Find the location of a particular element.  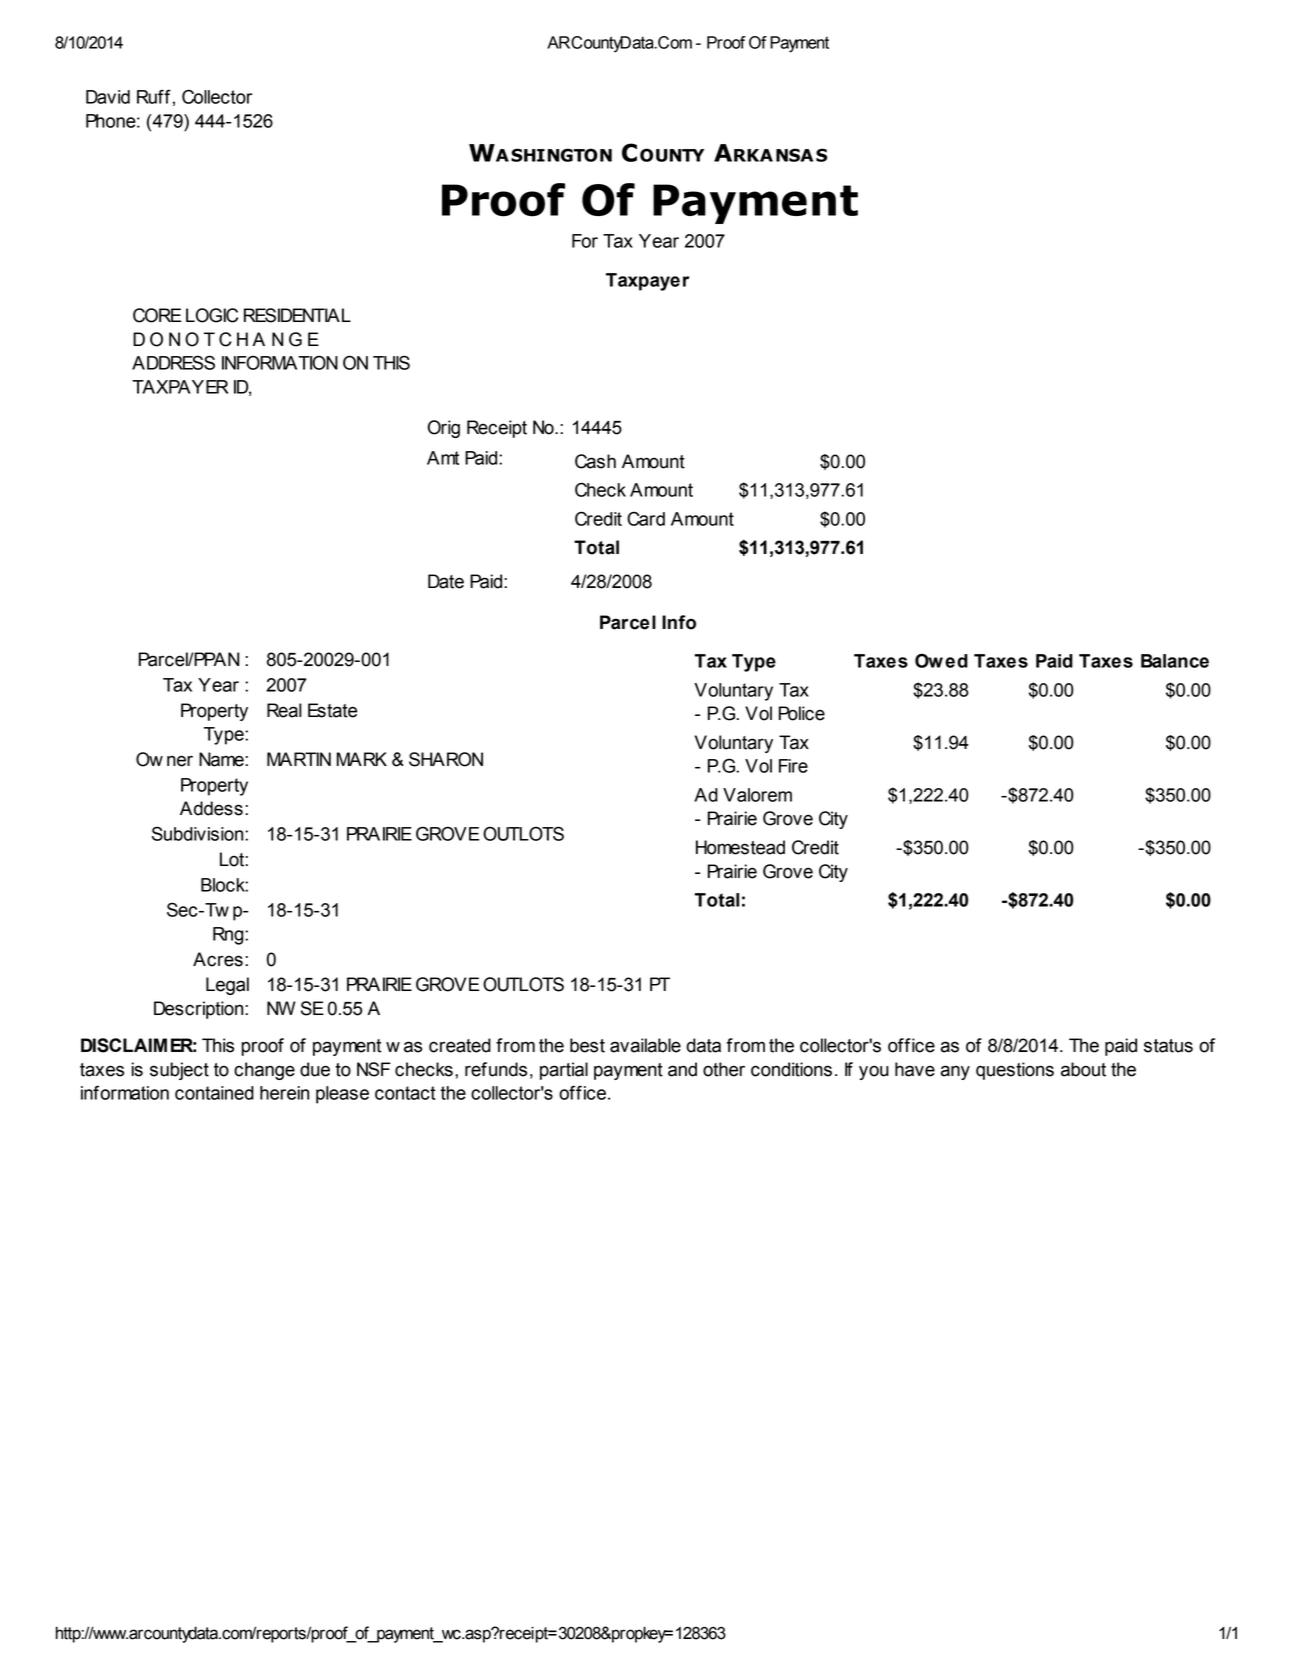

questions is located at coordinates (1015, 1071).
